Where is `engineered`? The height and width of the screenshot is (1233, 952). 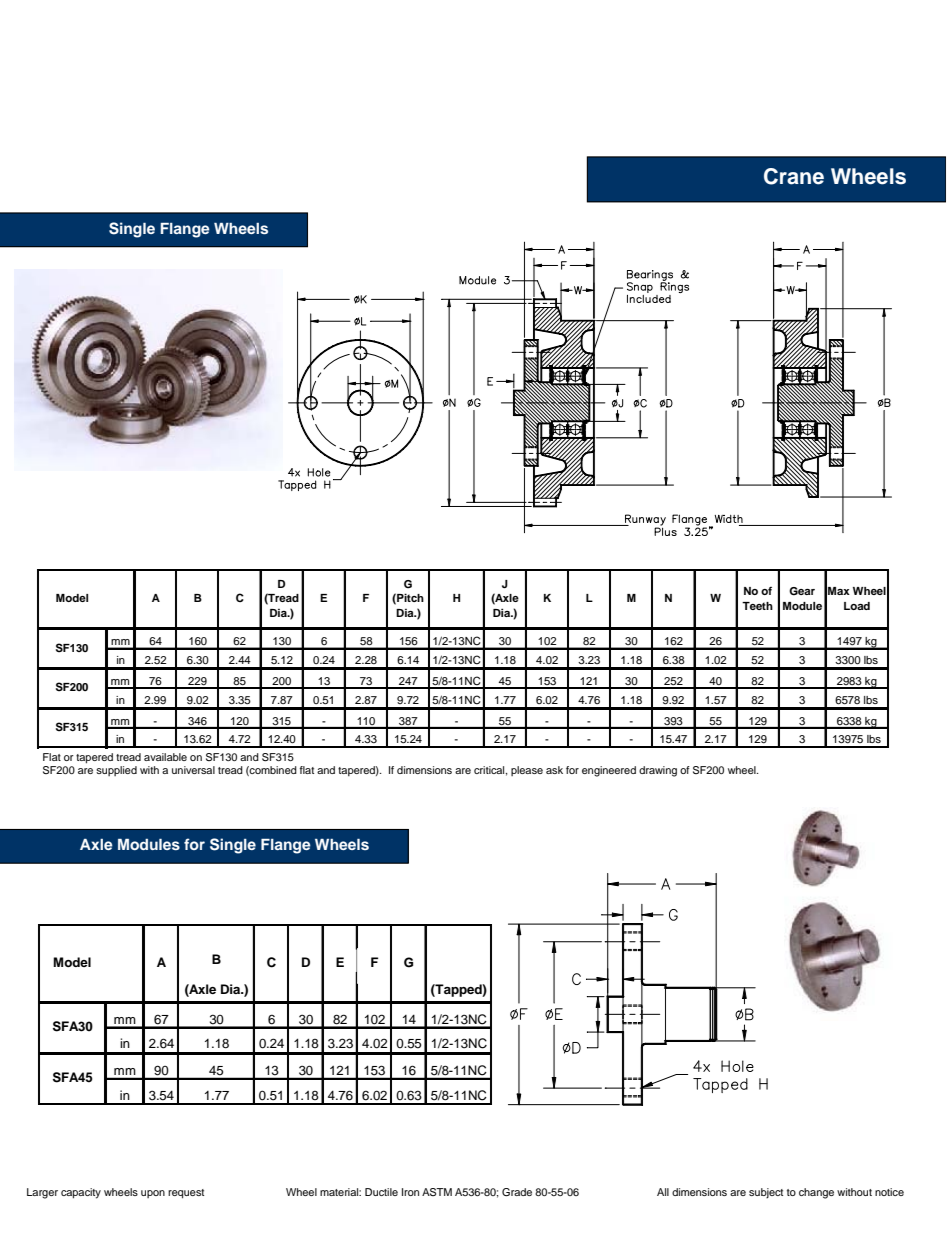 engineered is located at coordinates (609, 771).
